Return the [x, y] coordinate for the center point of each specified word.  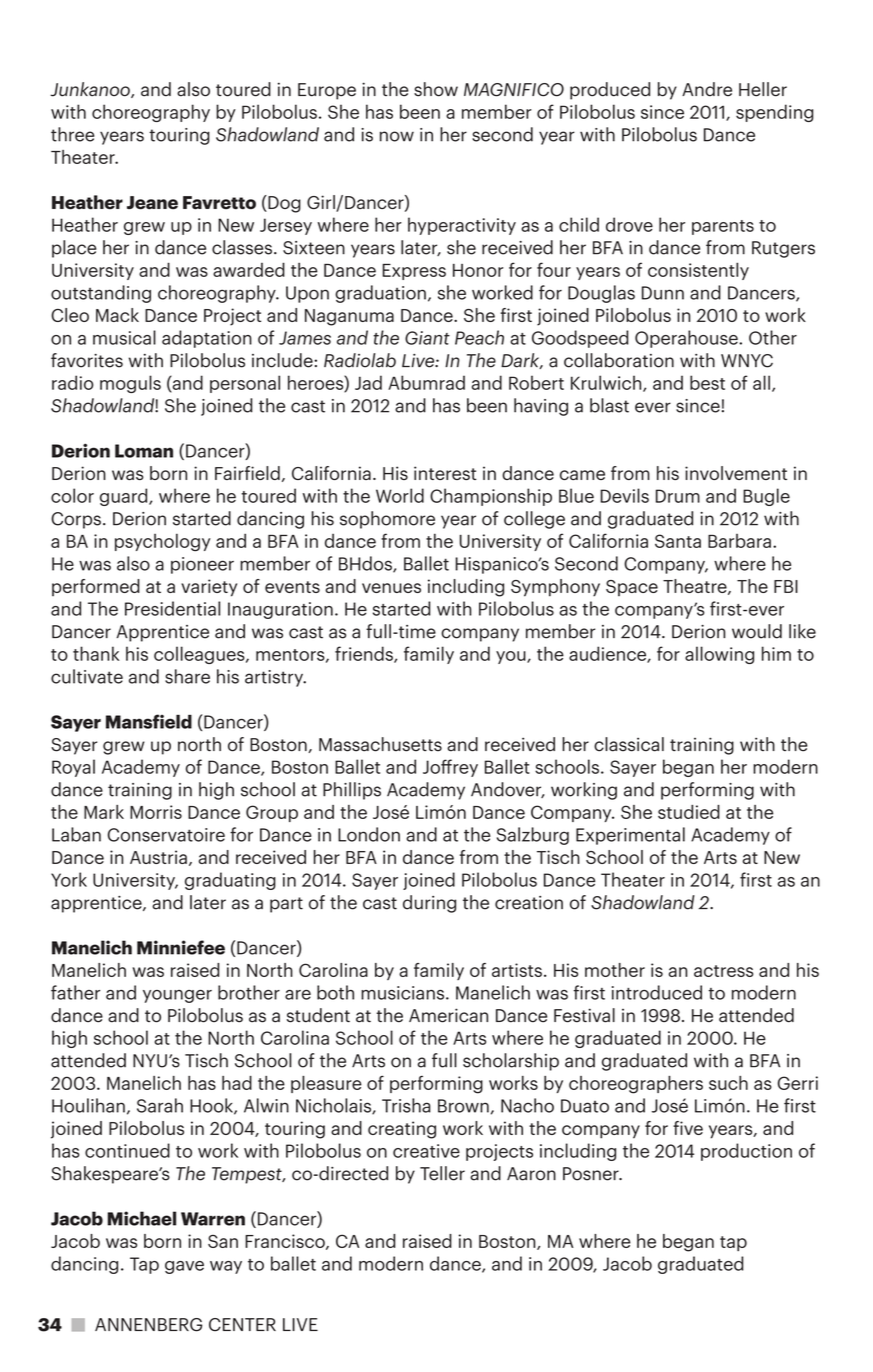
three [72, 134]
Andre [707, 89]
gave [184, 1267]
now [397, 136]
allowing [719, 655]
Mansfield [149, 721]
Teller [442, 1173]
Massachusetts [380, 744]
